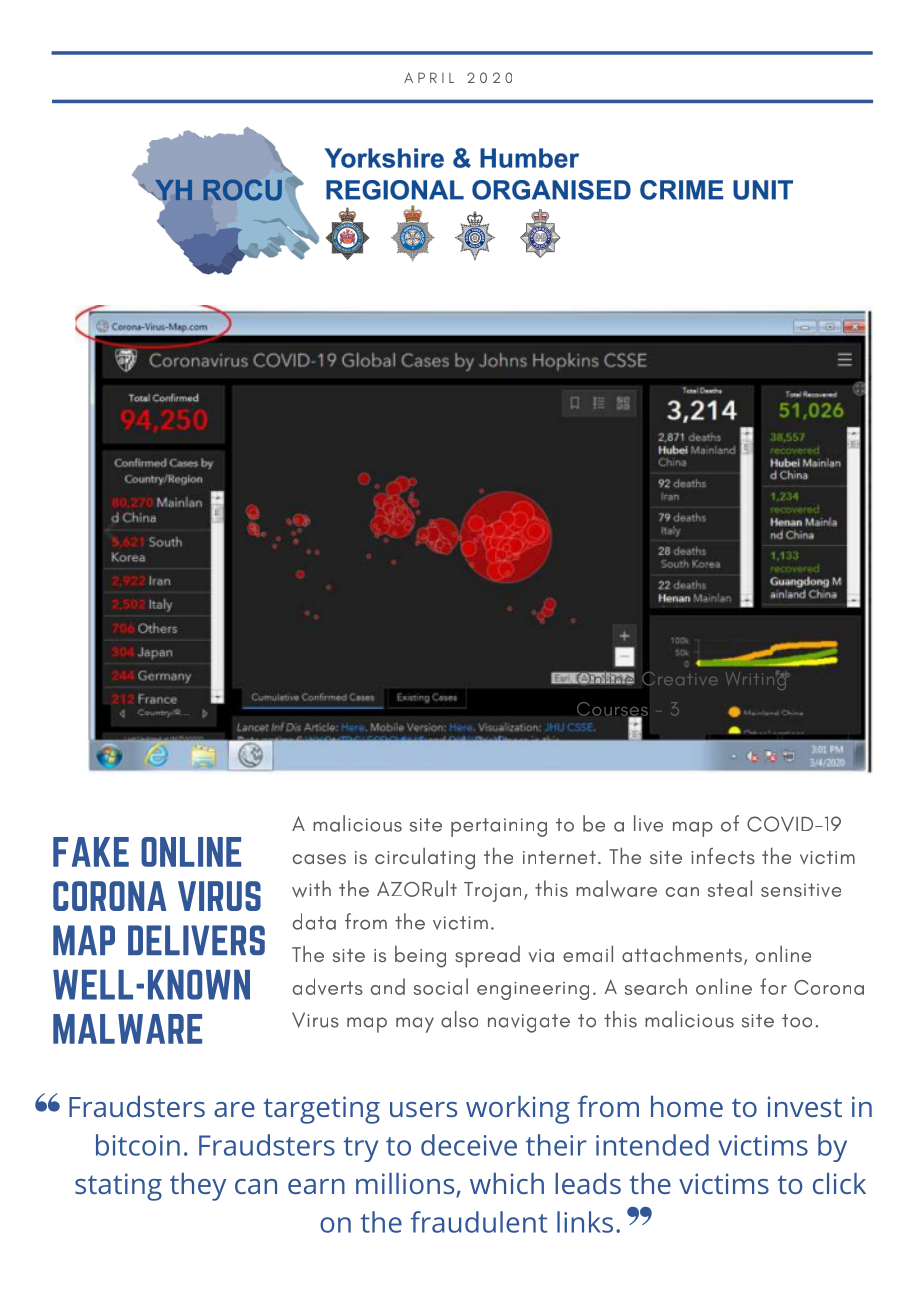  What do you see at coordinates (198, 1187) in the document?
I see `they` at bounding box center [198, 1187].
